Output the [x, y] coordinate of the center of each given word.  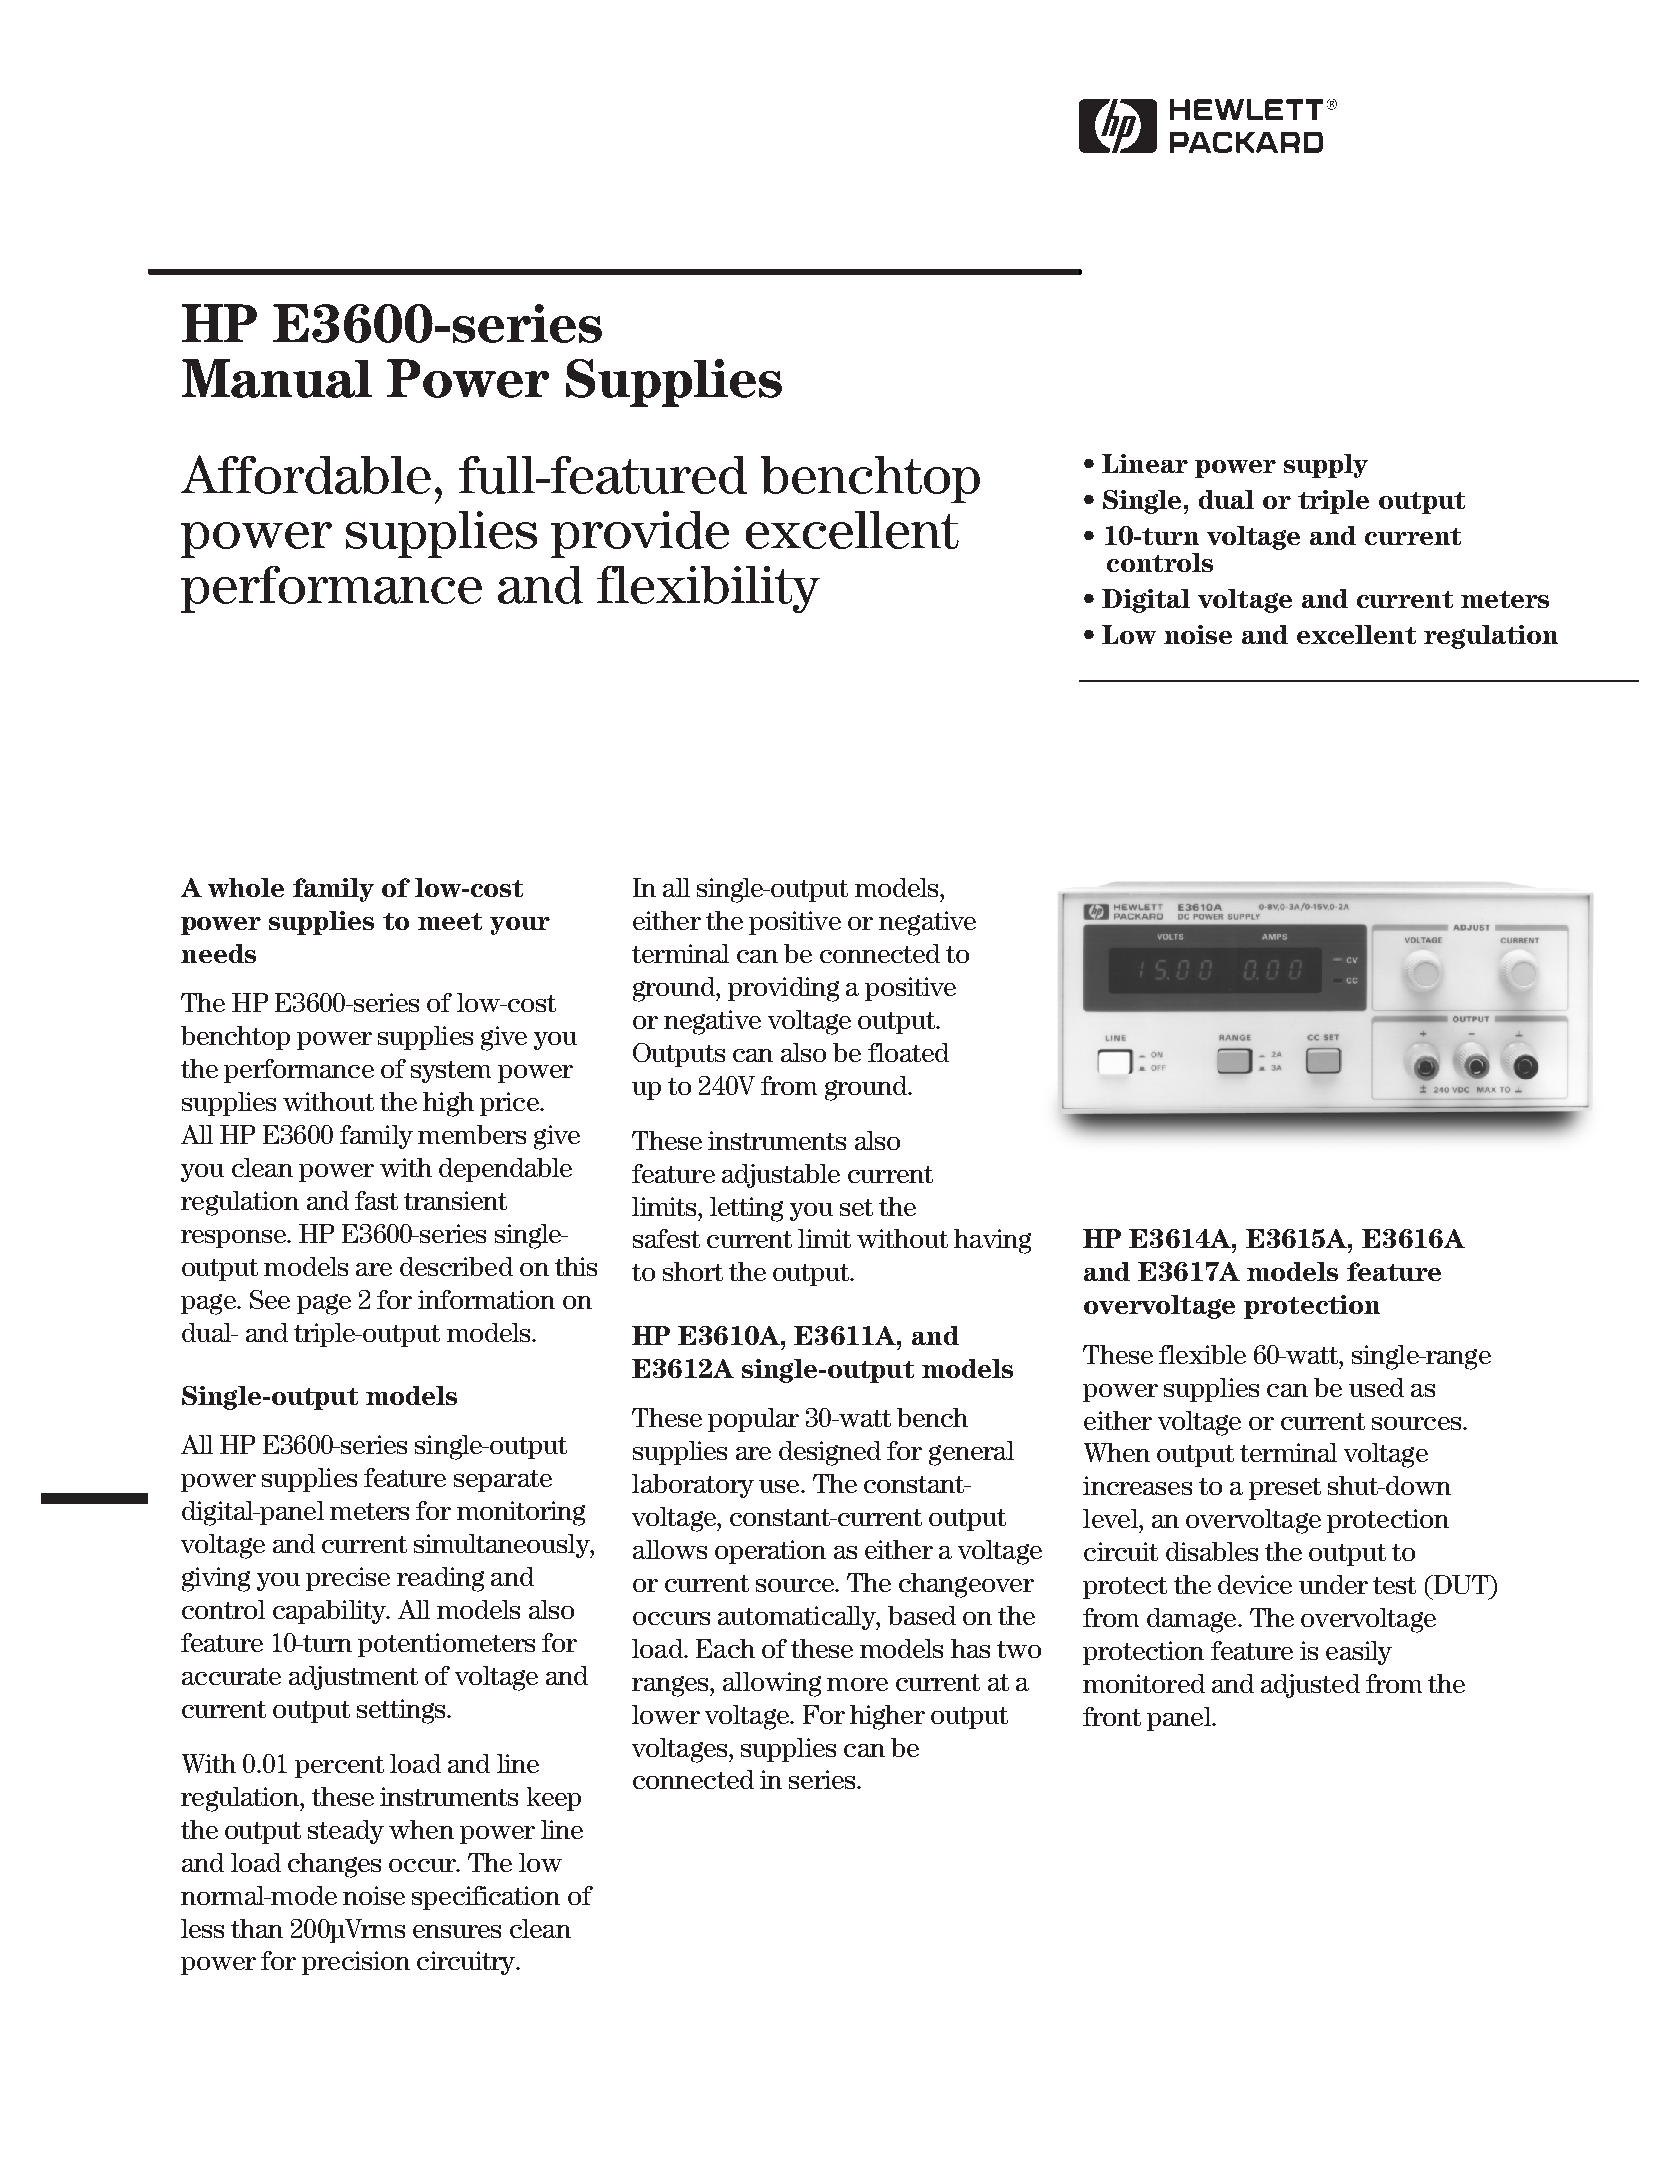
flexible [1202, 1354]
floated [908, 1052]
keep [554, 1799]
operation [770, 1552]
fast [376, 1200]
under [1333, 1584]
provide [640, 534]
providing [783, 989]
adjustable [781, 1176]
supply [1326, 466]
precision [356, 1963]
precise [348, 1579]
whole [246, 887]
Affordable [306, 474]
